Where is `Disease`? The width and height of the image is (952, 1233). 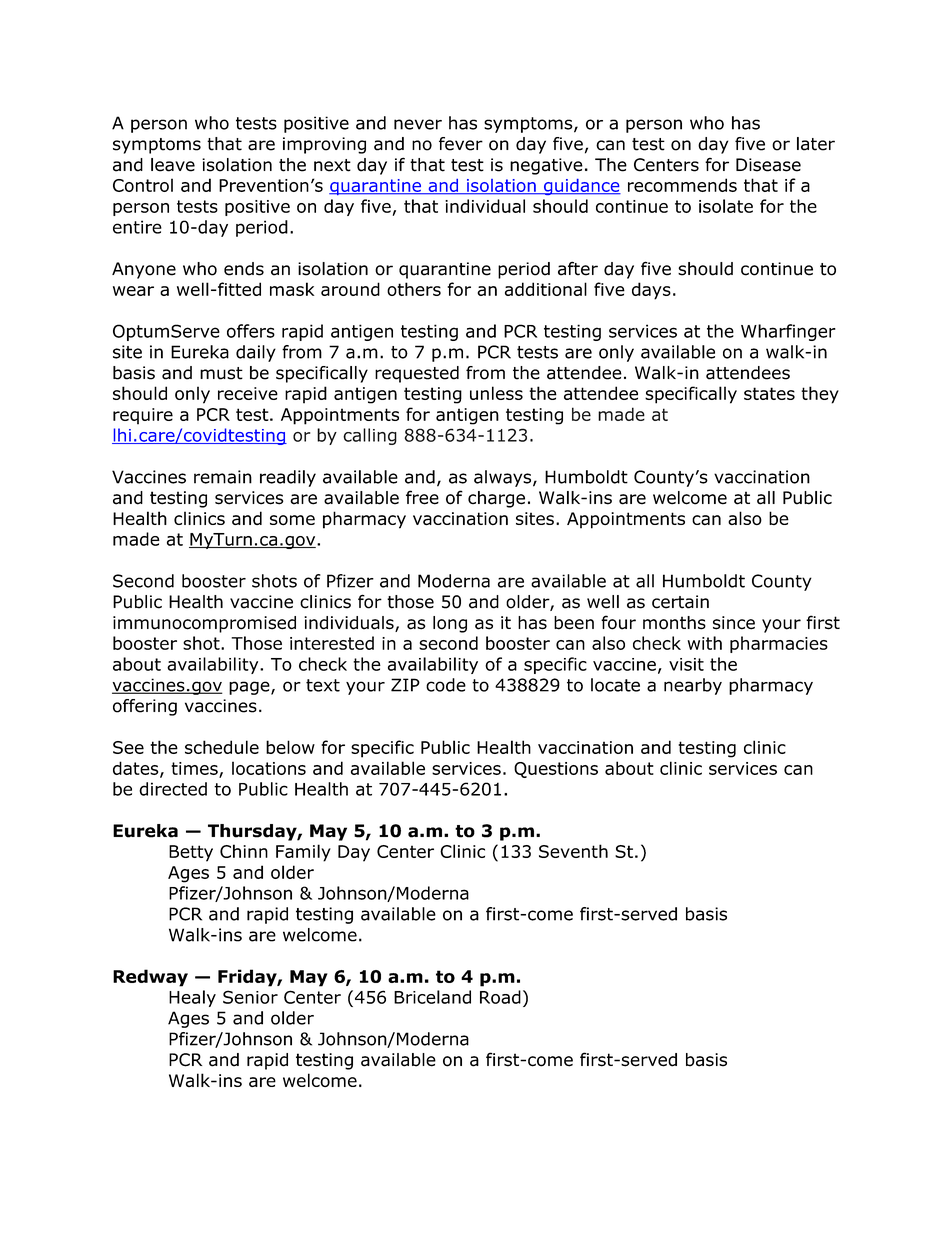 Disease is located at coordinates (768, 165).
